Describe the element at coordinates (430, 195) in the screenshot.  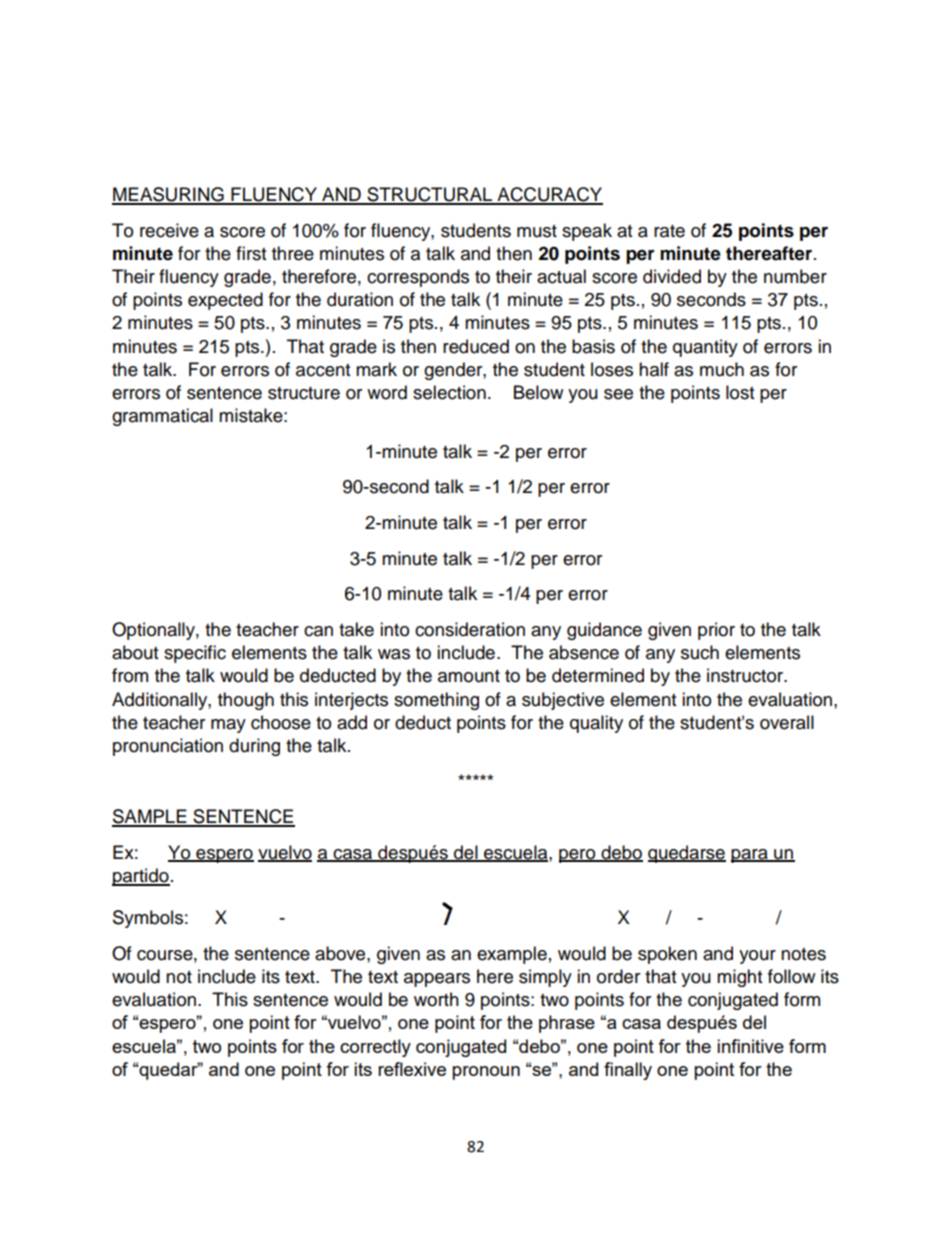
I see `STRUCTURAL` at that location.
